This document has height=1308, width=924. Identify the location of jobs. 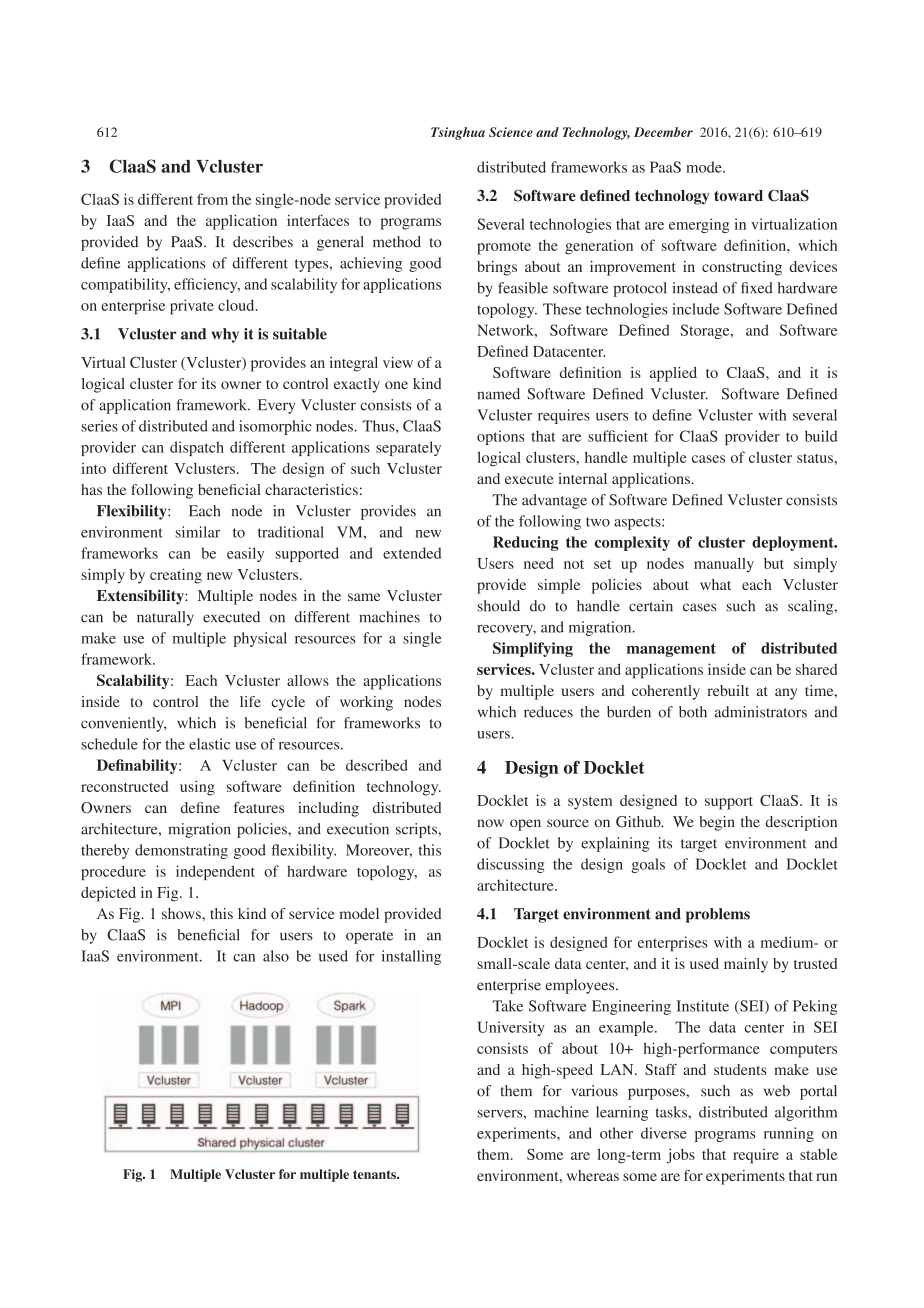
(681, 1156).
